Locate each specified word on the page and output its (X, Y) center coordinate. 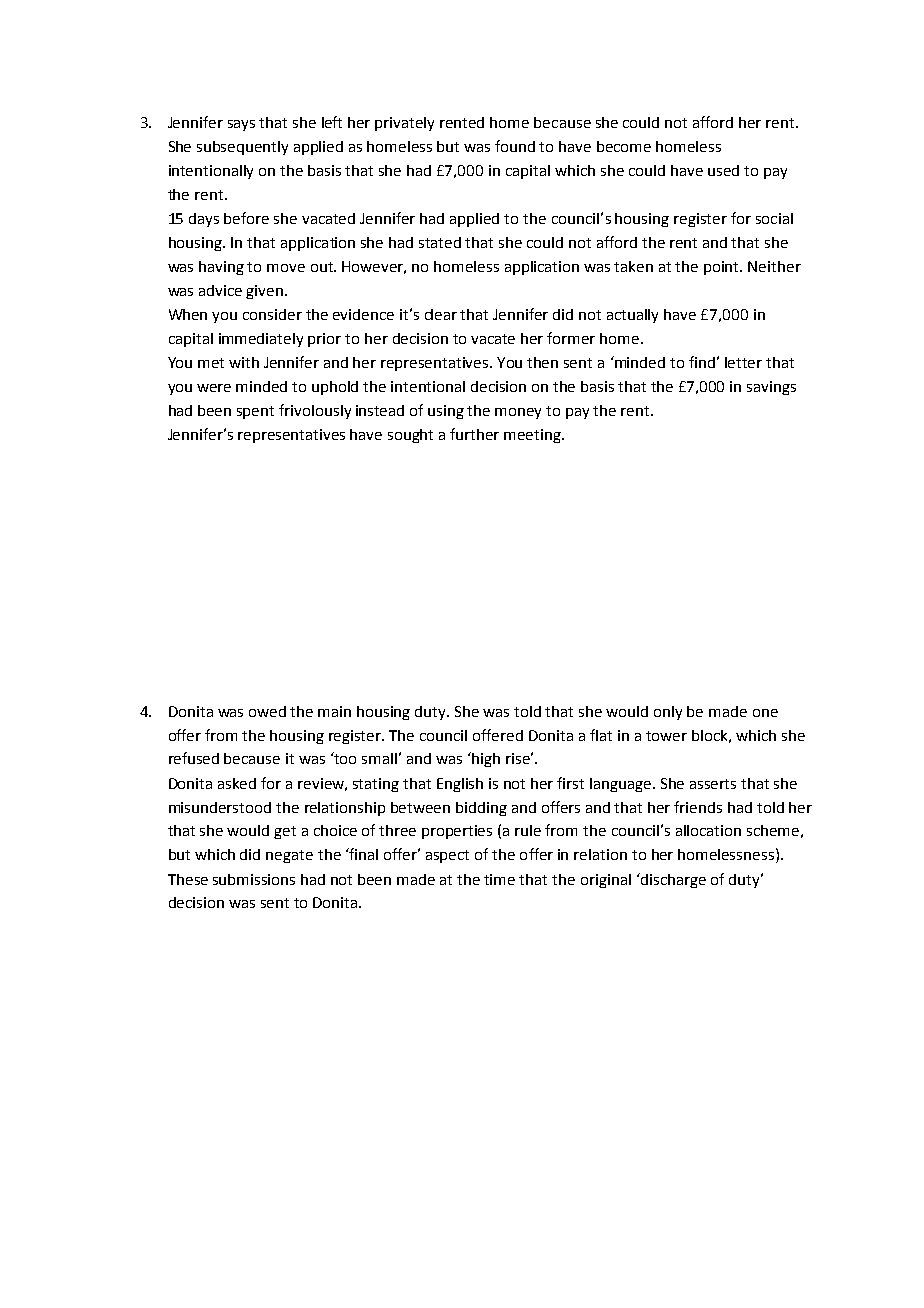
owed (267, 711)
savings (771, 388)
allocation (708, 830)
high (485, 759)
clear (441, 314)
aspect (447, 856)
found (515, 146)
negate (289, 856)
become (624, 146)
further (474, 434)
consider (272, 314)
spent (255, 412)
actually (632, 316)
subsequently (242, 148)
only (668, 713)
